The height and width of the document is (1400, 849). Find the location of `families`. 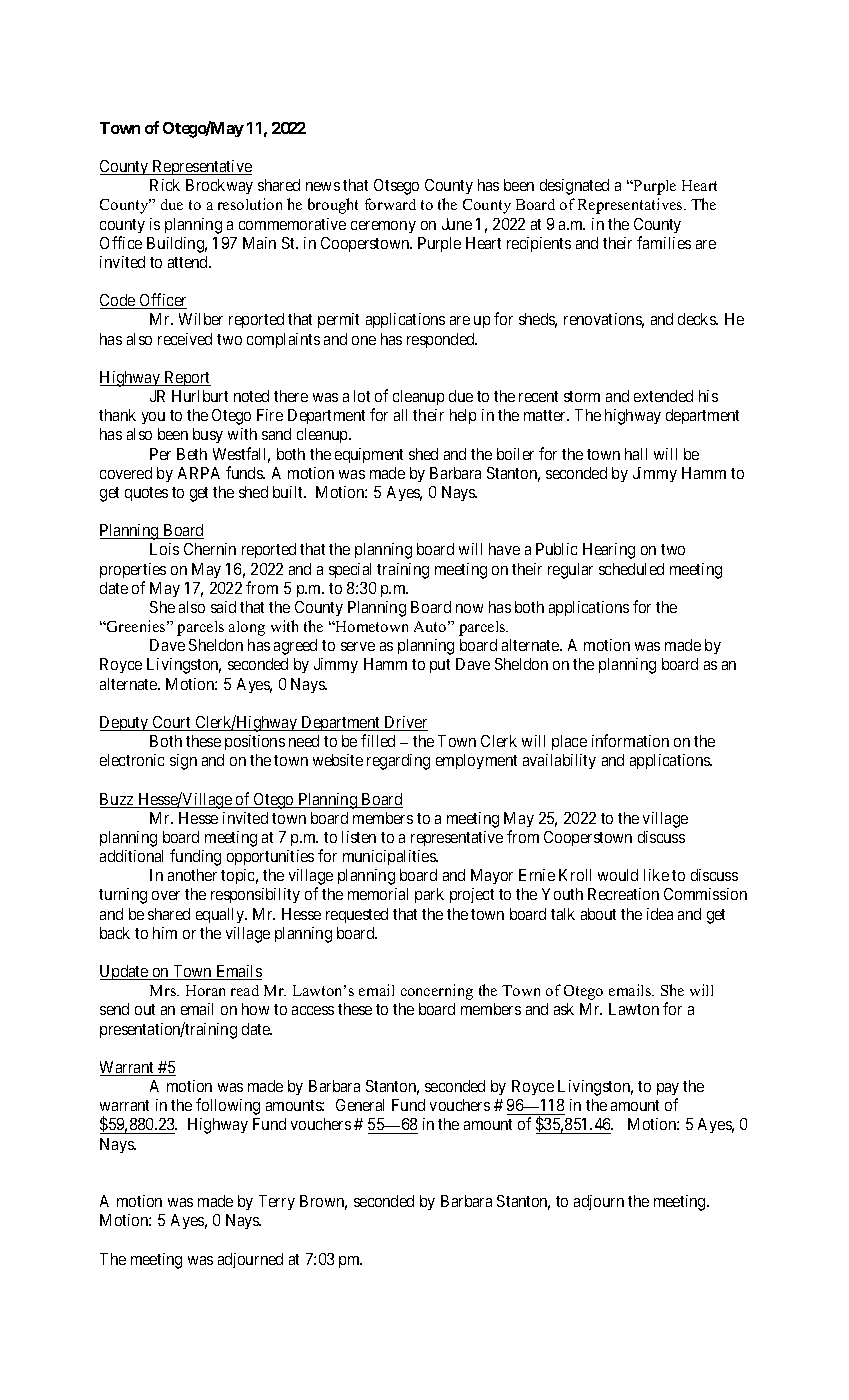

families is located at coordinates (664, 242).
